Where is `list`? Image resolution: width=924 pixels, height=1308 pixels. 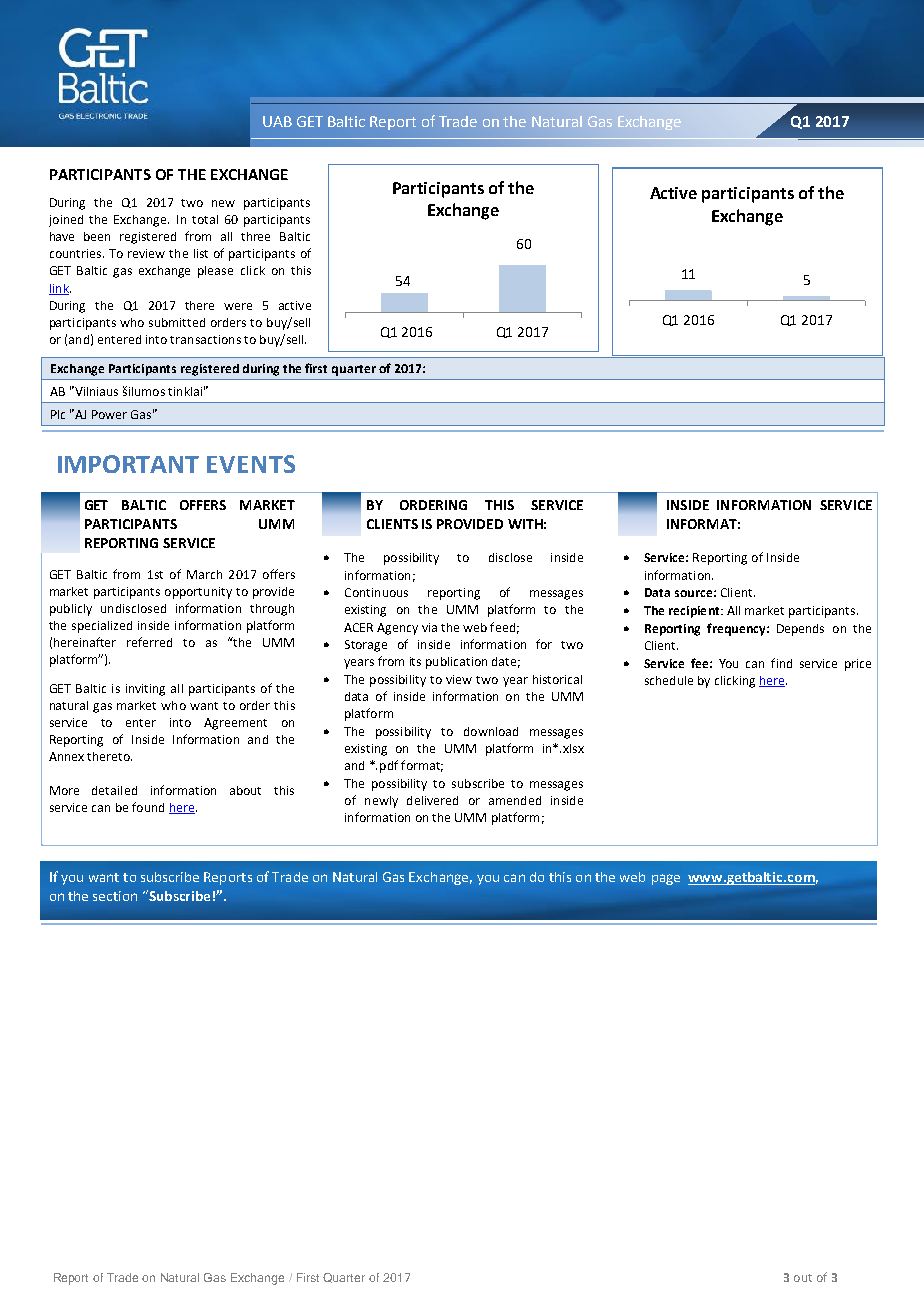 list is located at coordinates (201, 253).
